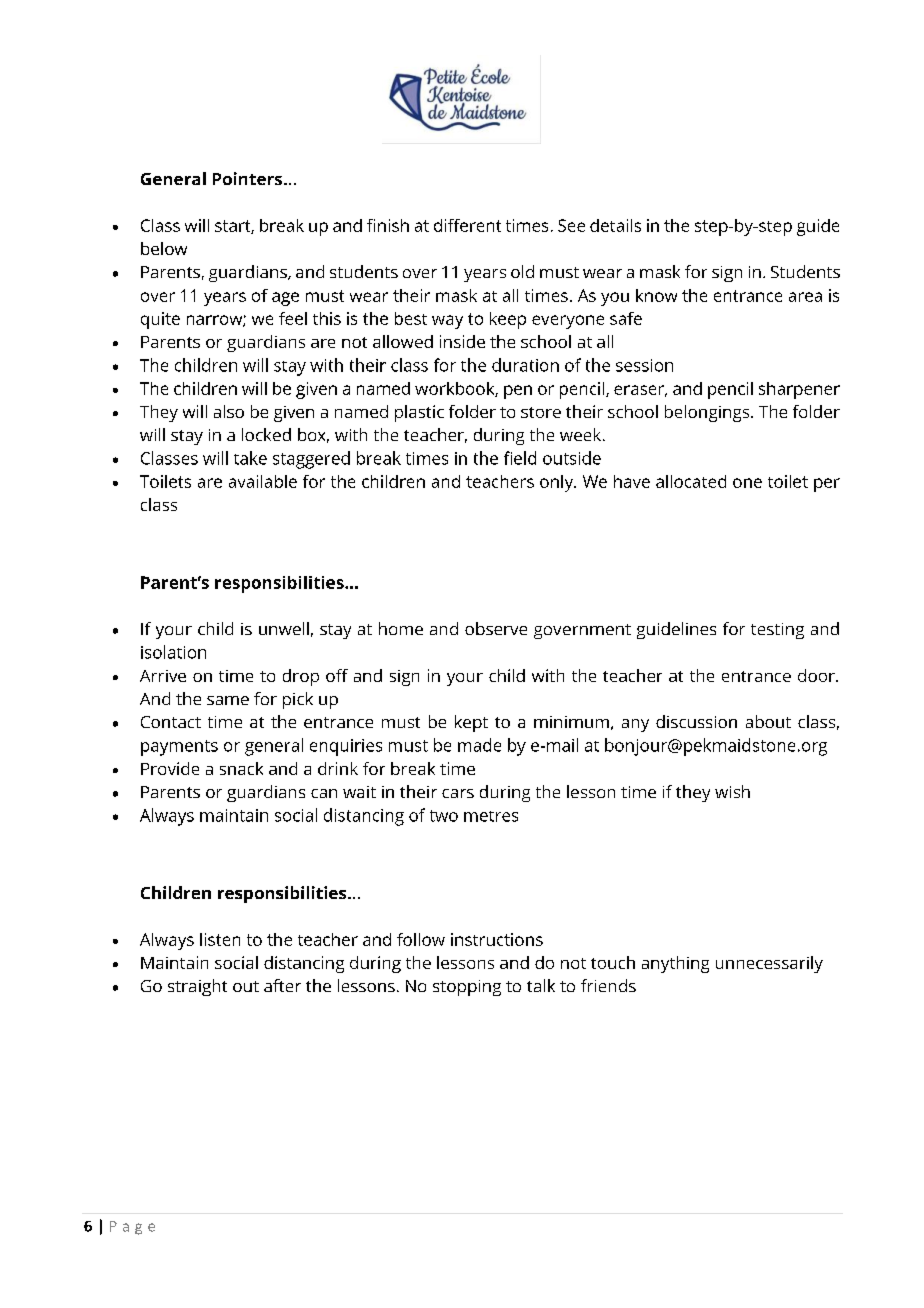  I want to click on instructions, so click(497, 939).
